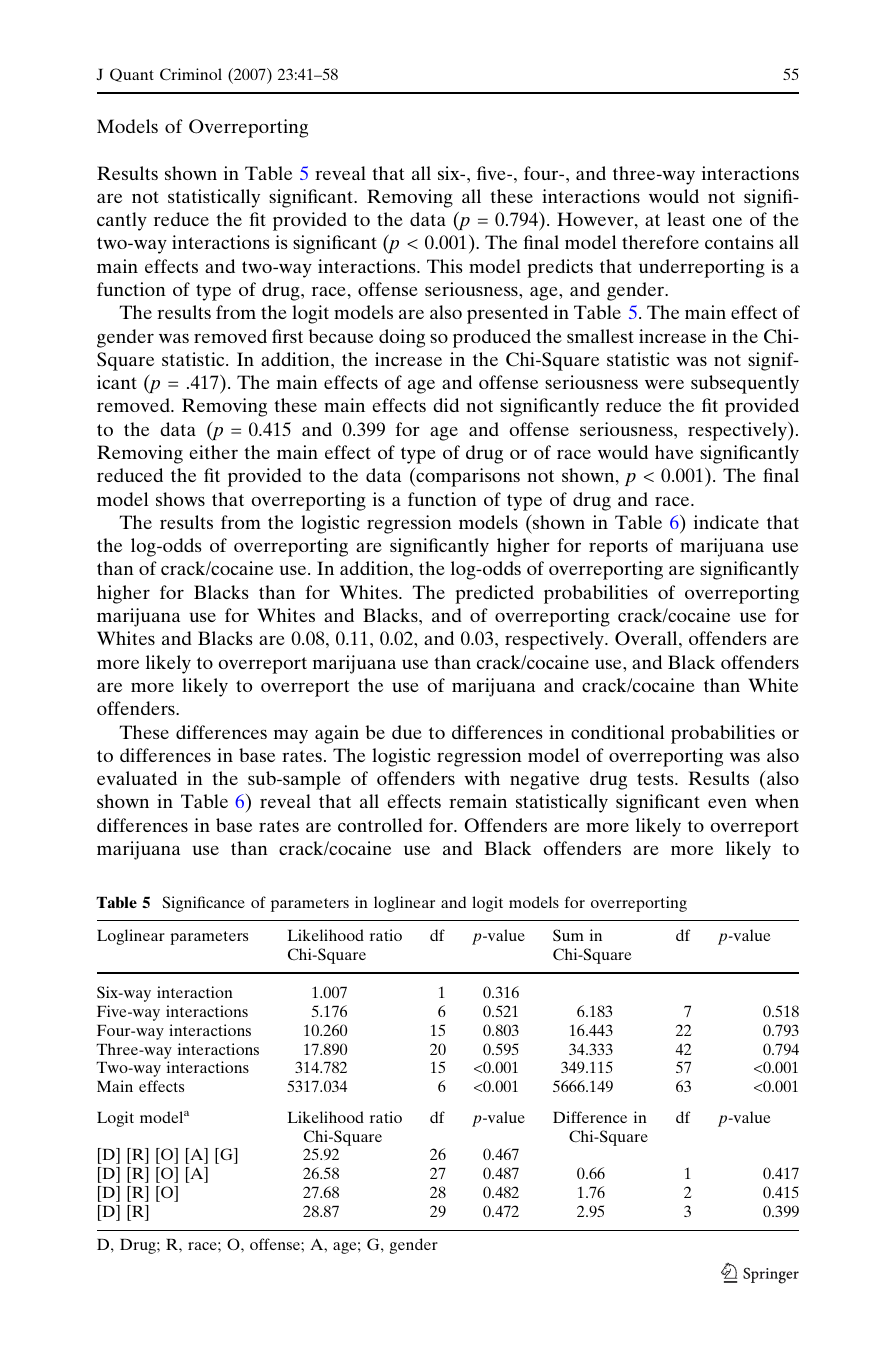 This screenshot has height=1354, width=896. I want to click on least, so click(686, 219).
